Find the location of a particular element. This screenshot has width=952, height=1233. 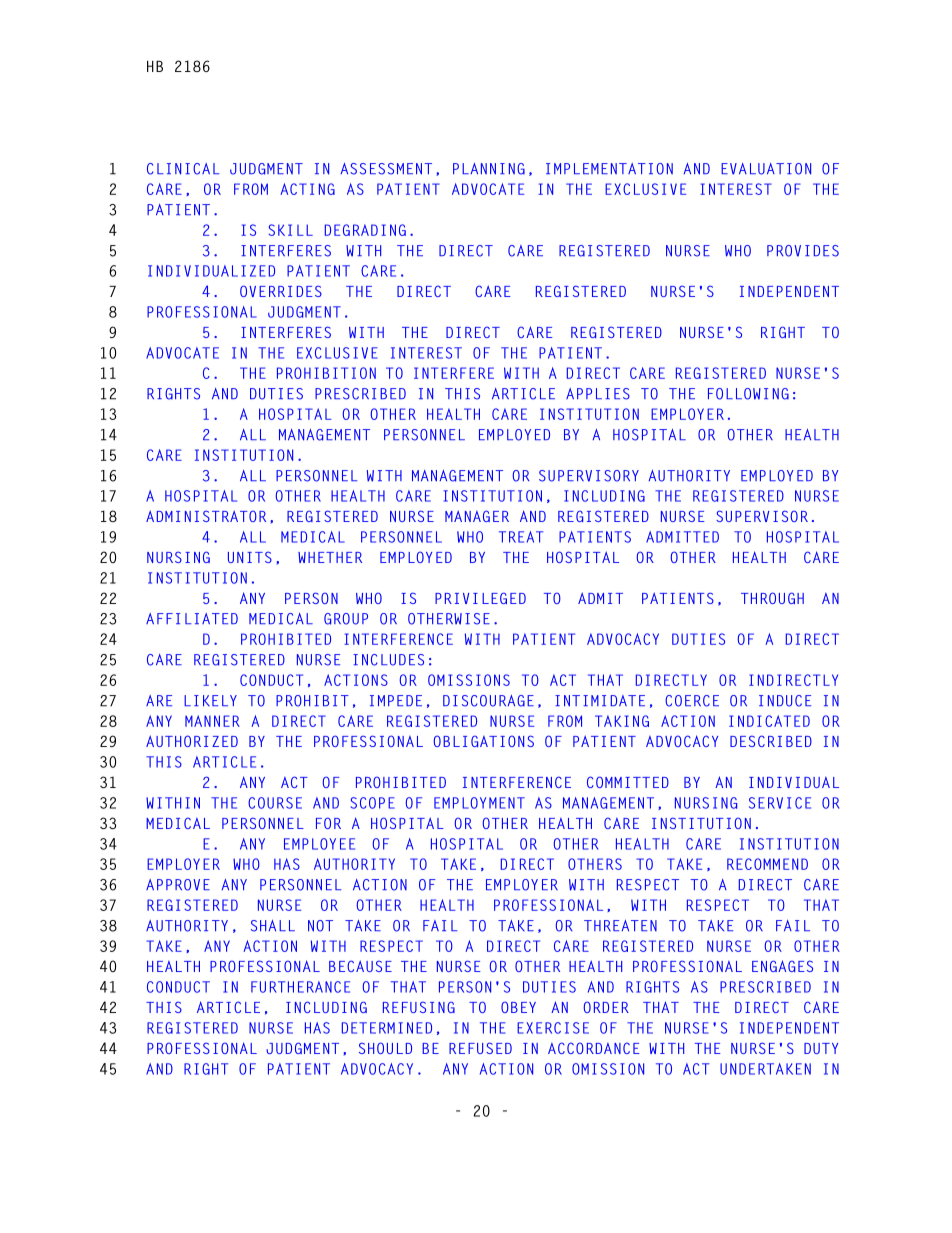

DUTY is located at coordinates (821, 1048).
